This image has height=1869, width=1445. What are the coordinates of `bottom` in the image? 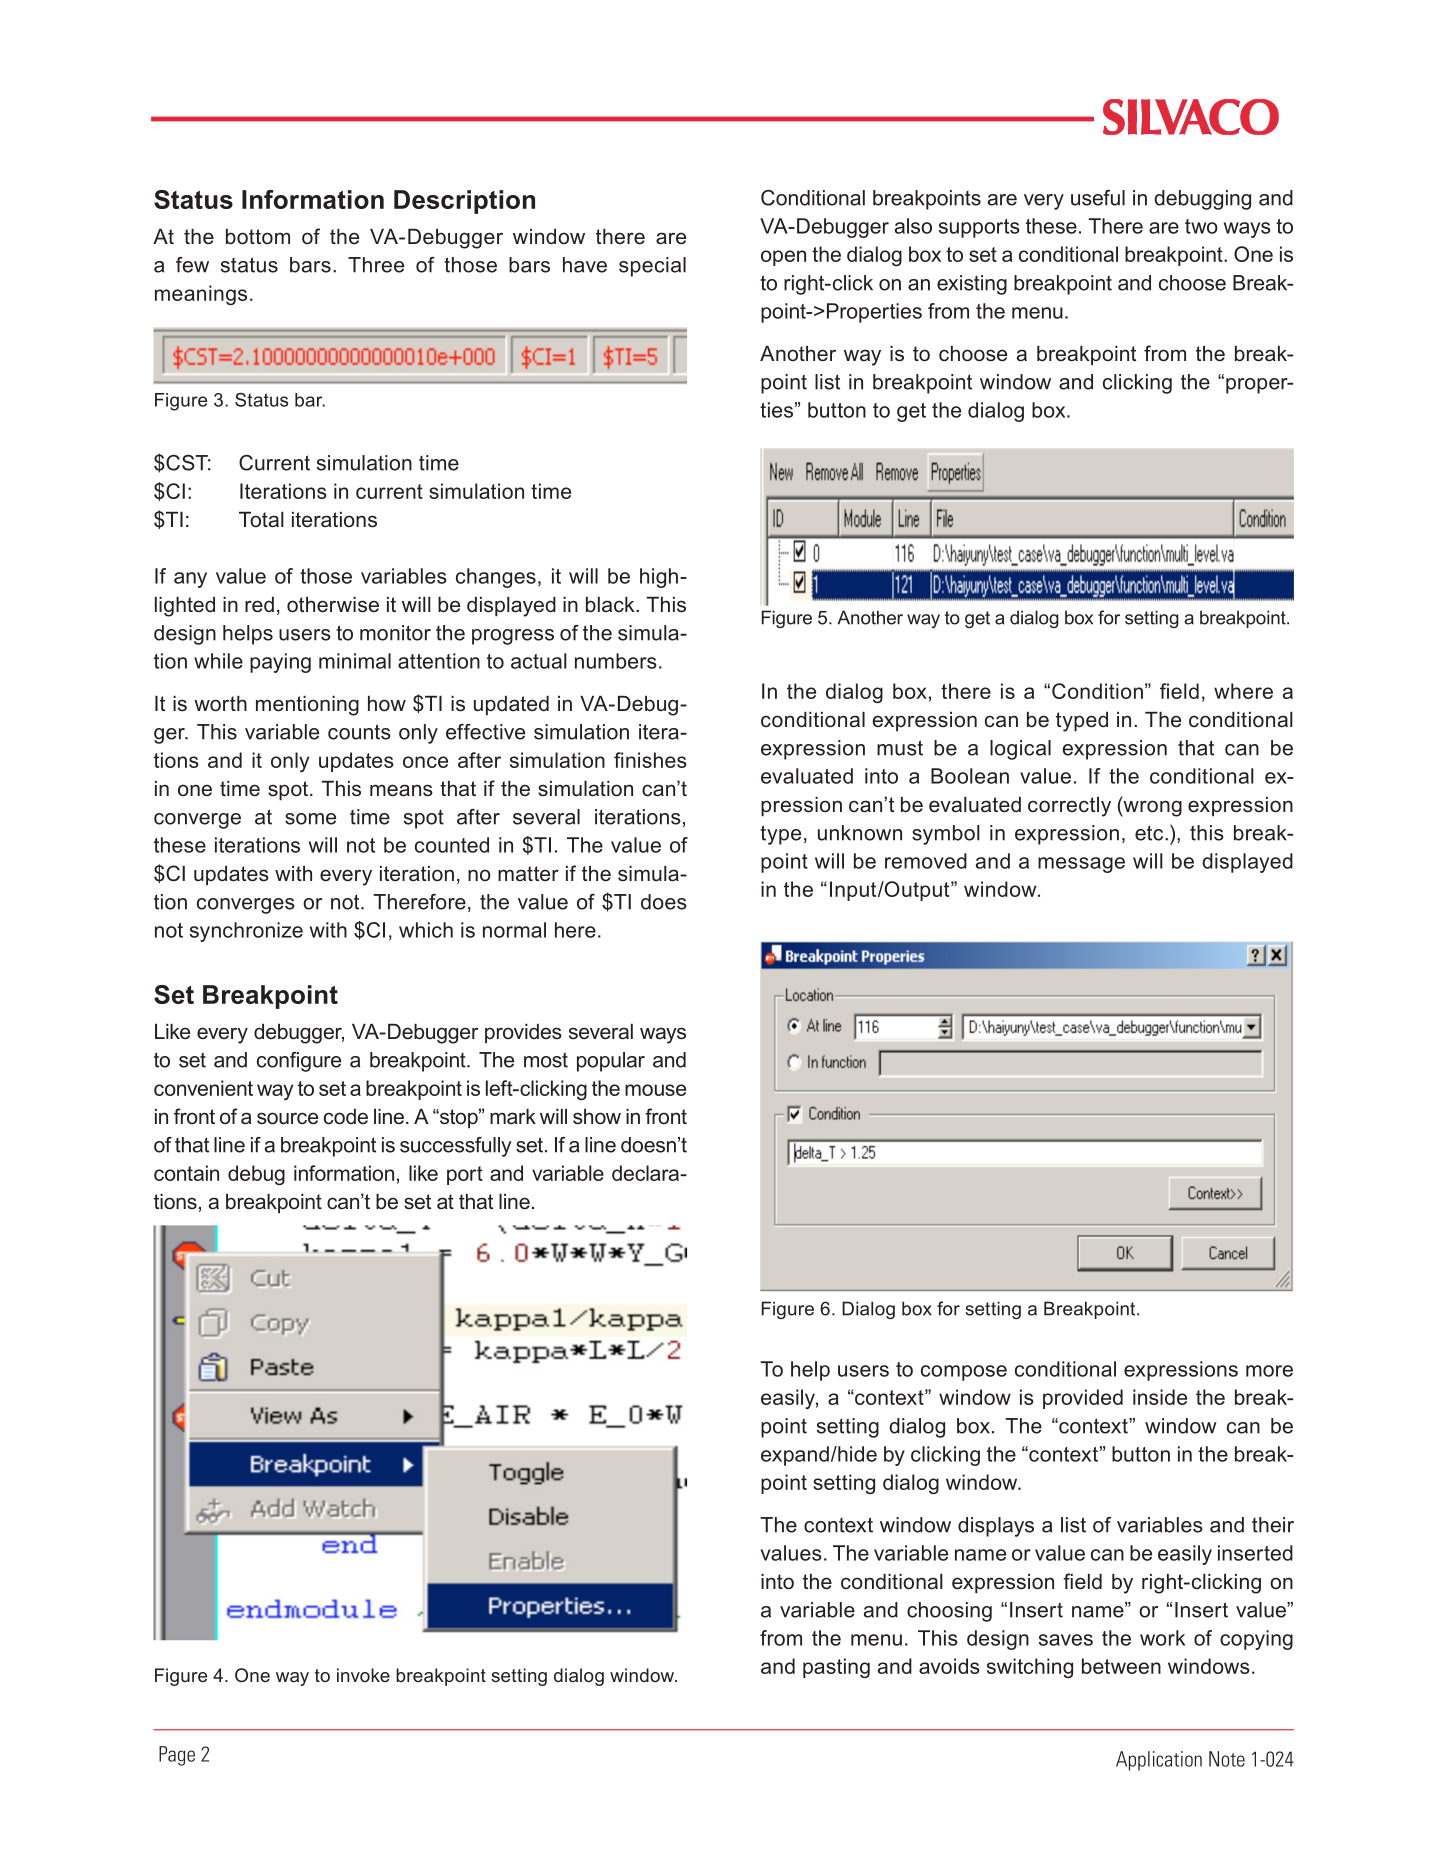 It's located at (258, 237).
